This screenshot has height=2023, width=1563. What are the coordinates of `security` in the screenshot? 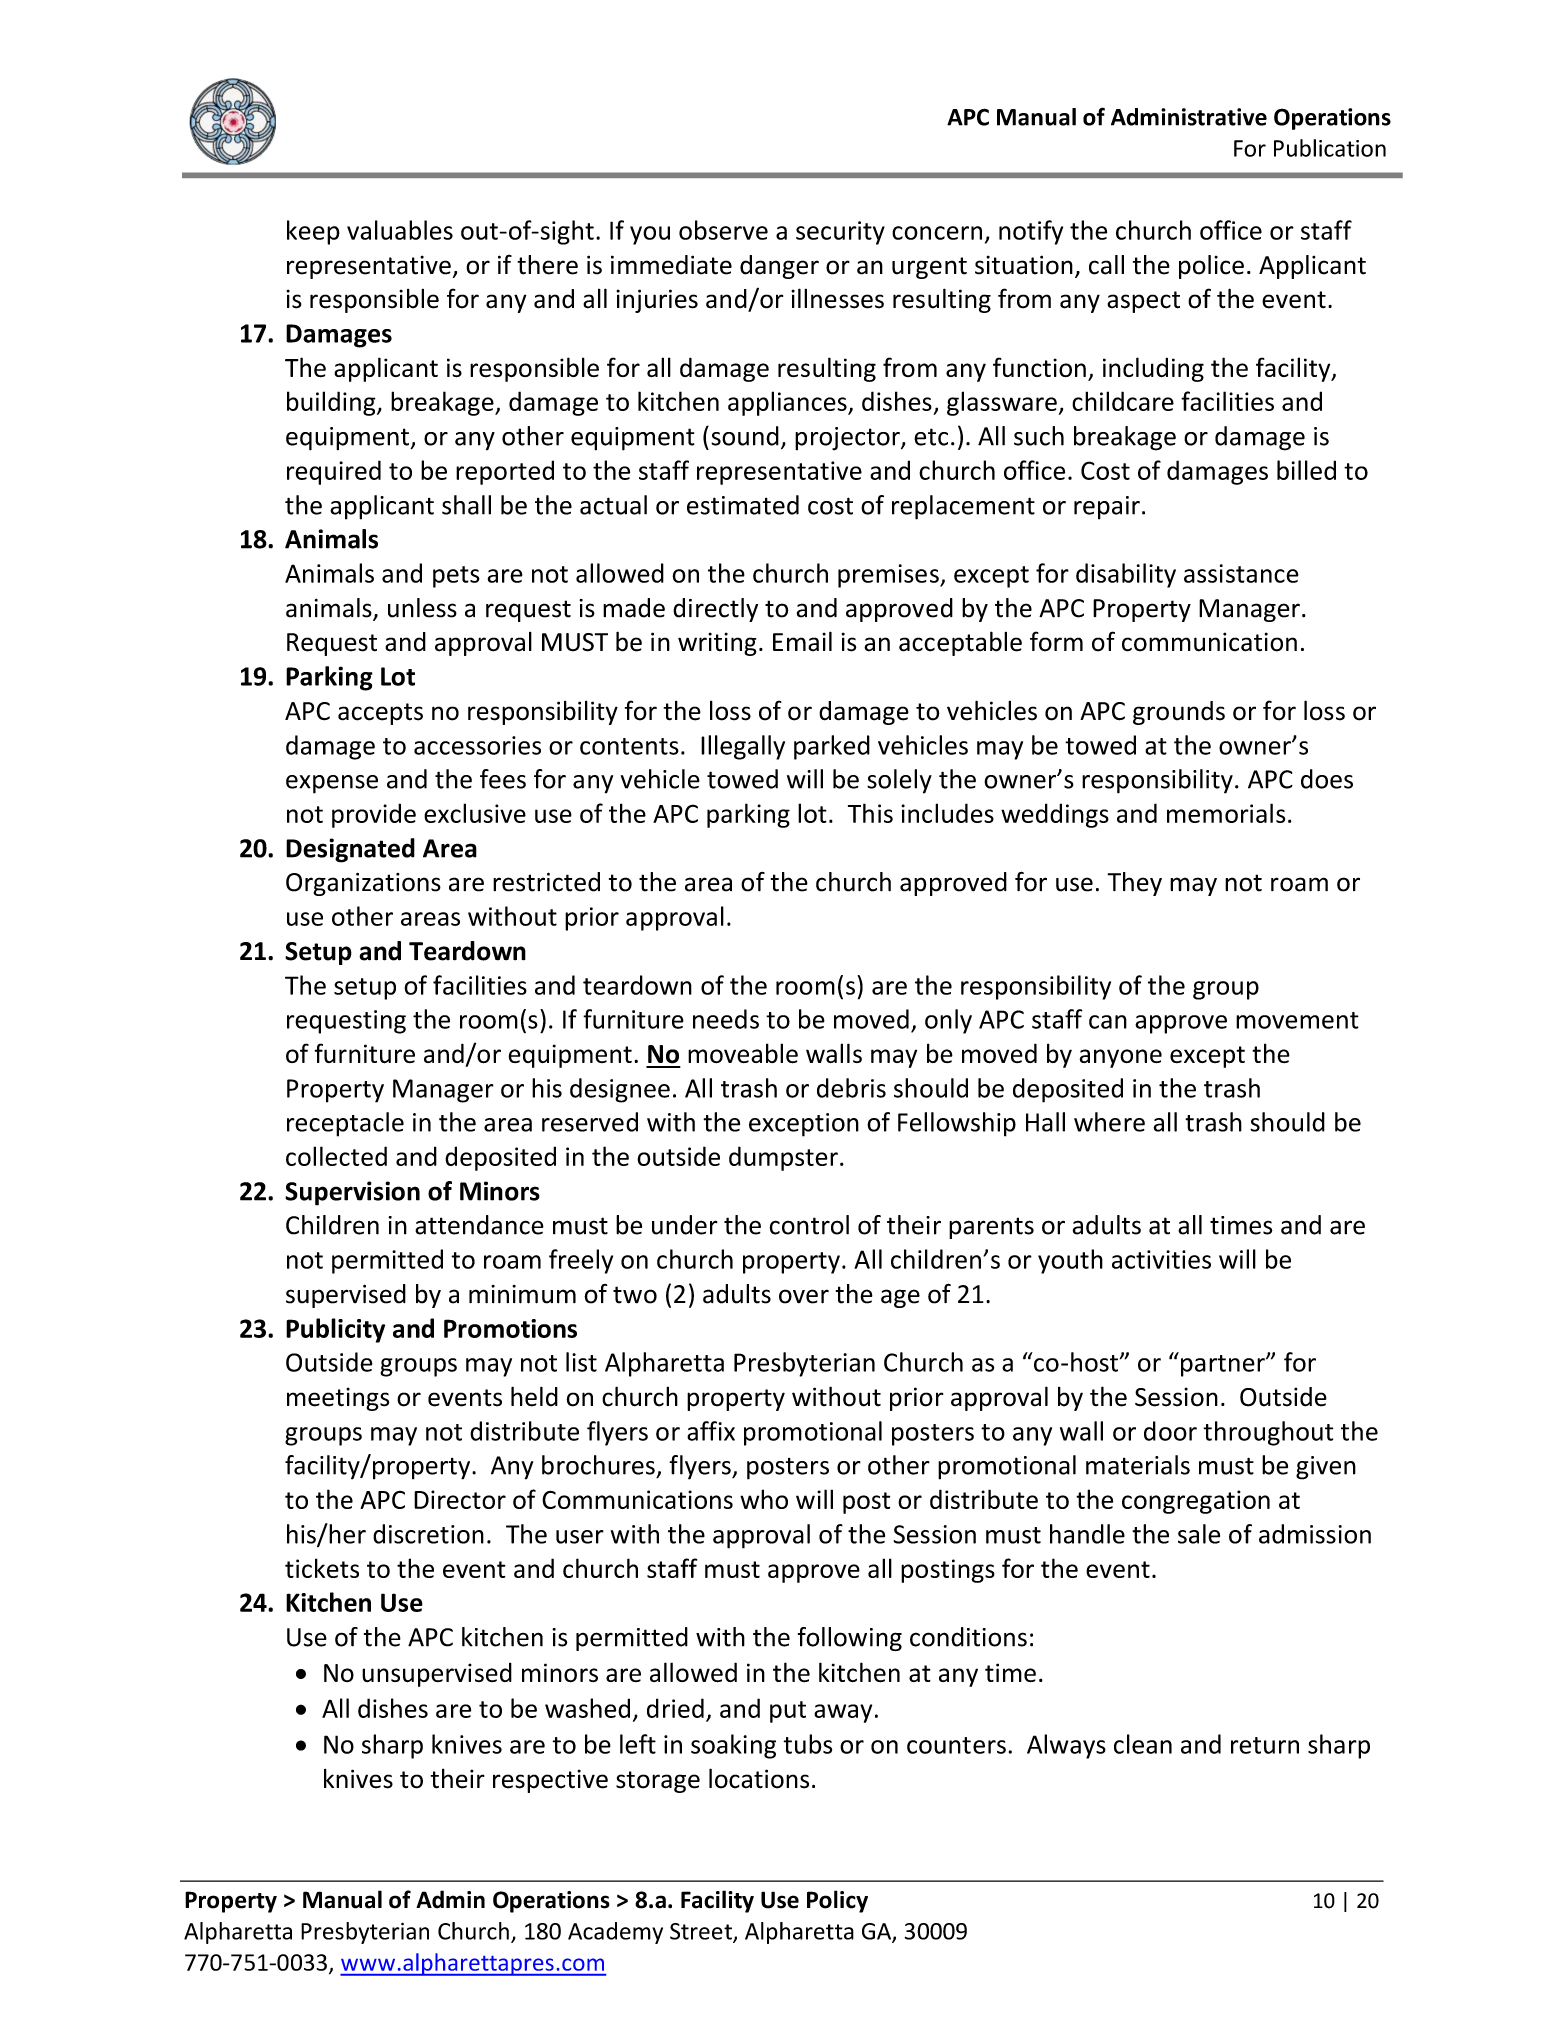 It's located at (840, 233).
